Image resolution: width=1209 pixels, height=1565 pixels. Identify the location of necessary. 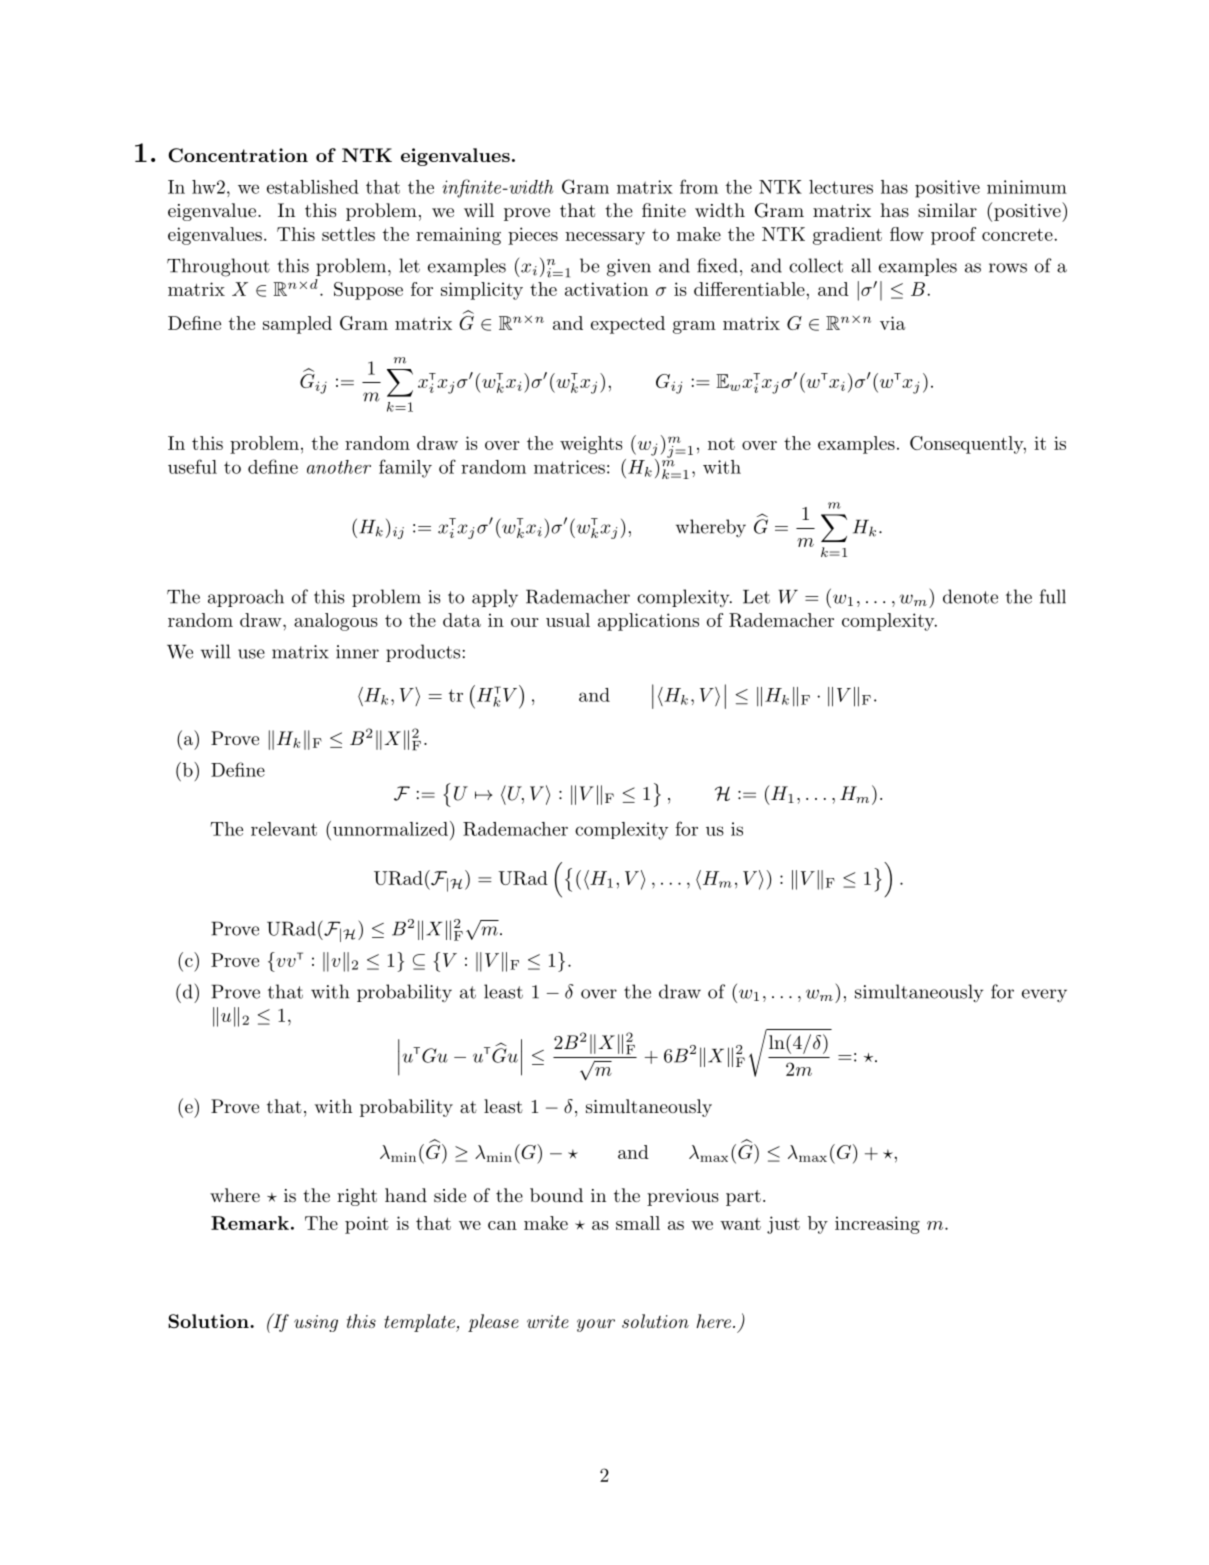
(605, 238).
